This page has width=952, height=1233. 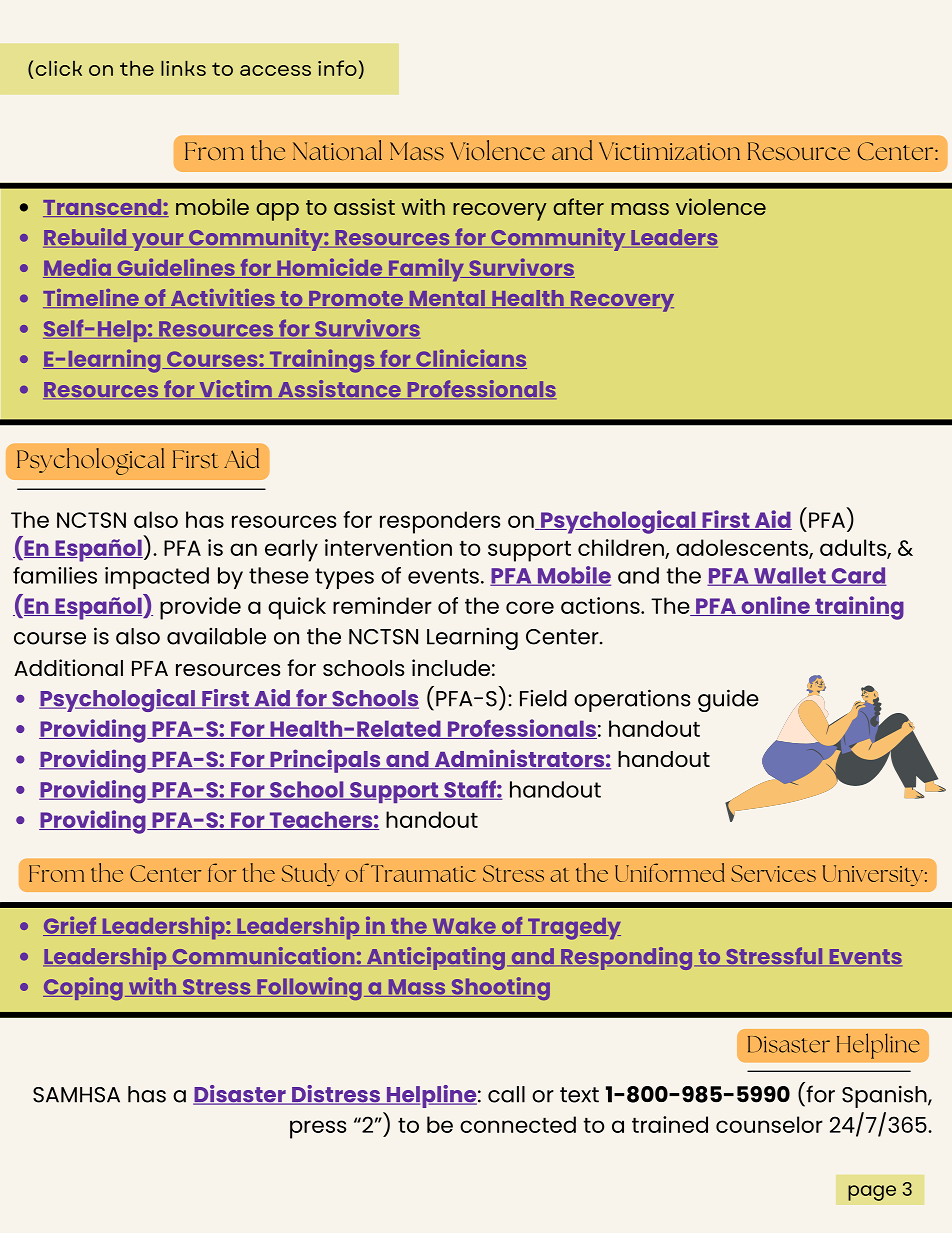 What do you see at coordinates (76, 1095) in the page?
I see `SAMHSA` at bounding box center [76, 1095].
